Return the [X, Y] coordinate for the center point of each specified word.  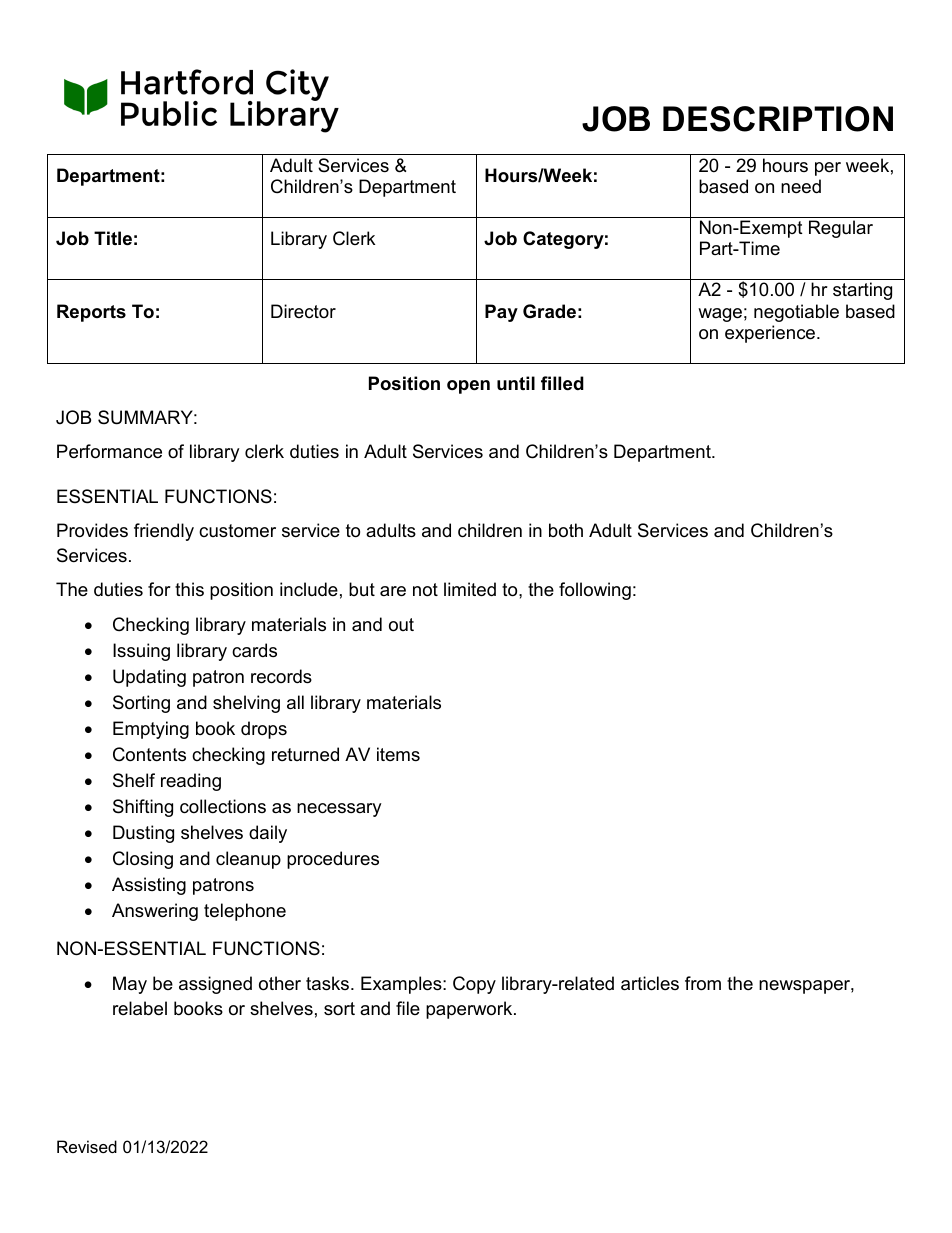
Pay [501, 313]
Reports [91, 313]
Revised [87, 1146]
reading [191, 782]
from [703, 983]
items [398, 754]
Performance [109, 451]
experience [771, 334]
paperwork [470, 1010]
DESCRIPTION [778, 119]
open [468, 387]
